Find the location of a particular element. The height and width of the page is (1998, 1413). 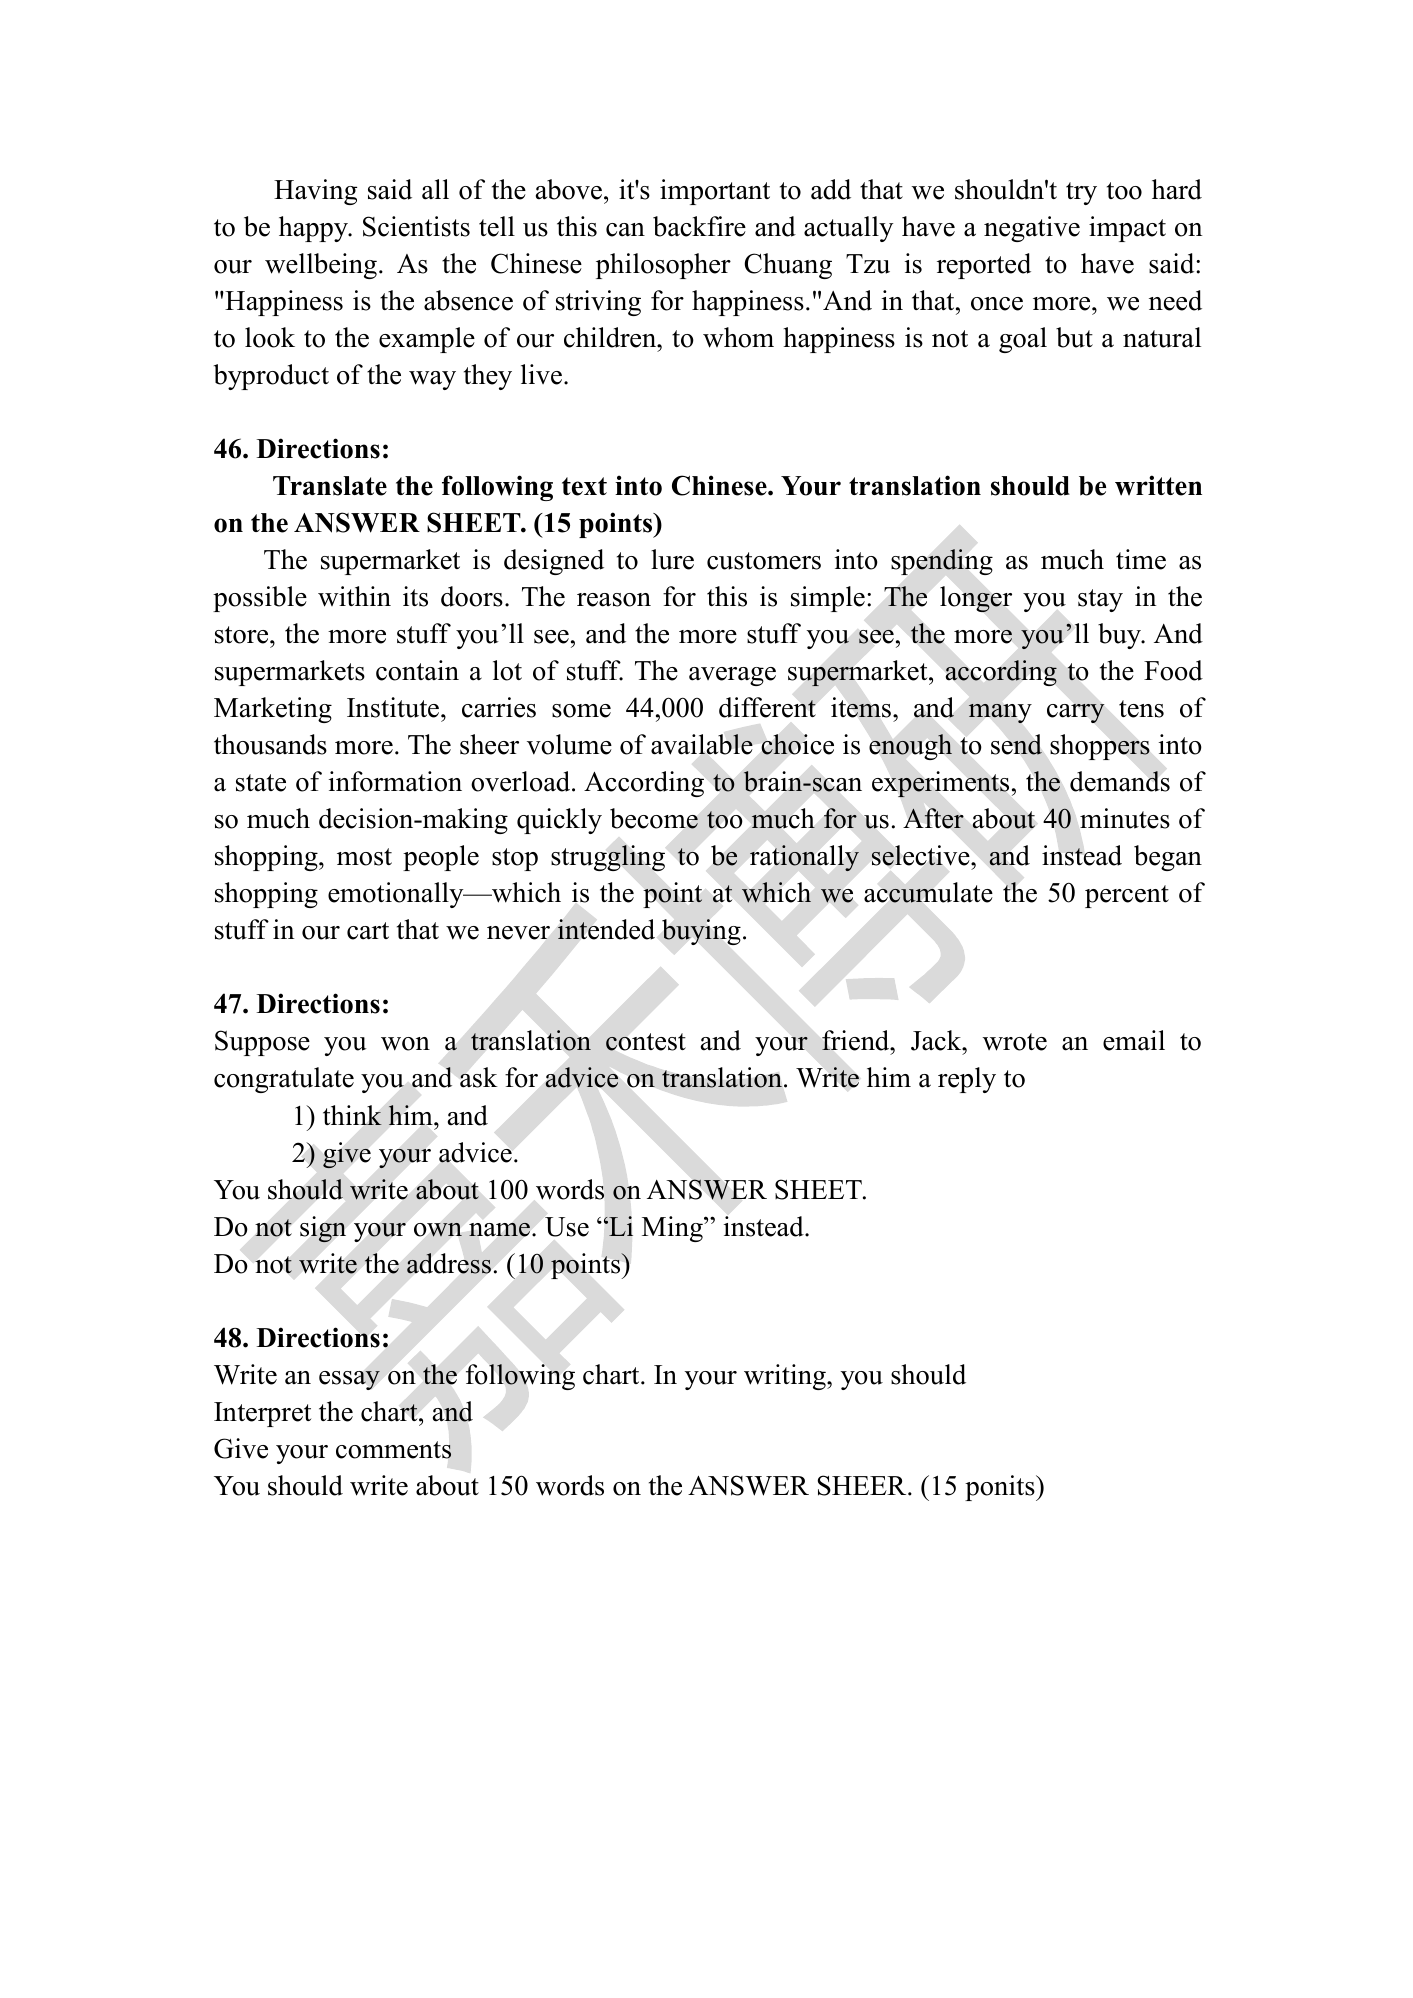

become is located at coordinates (654, 818).
